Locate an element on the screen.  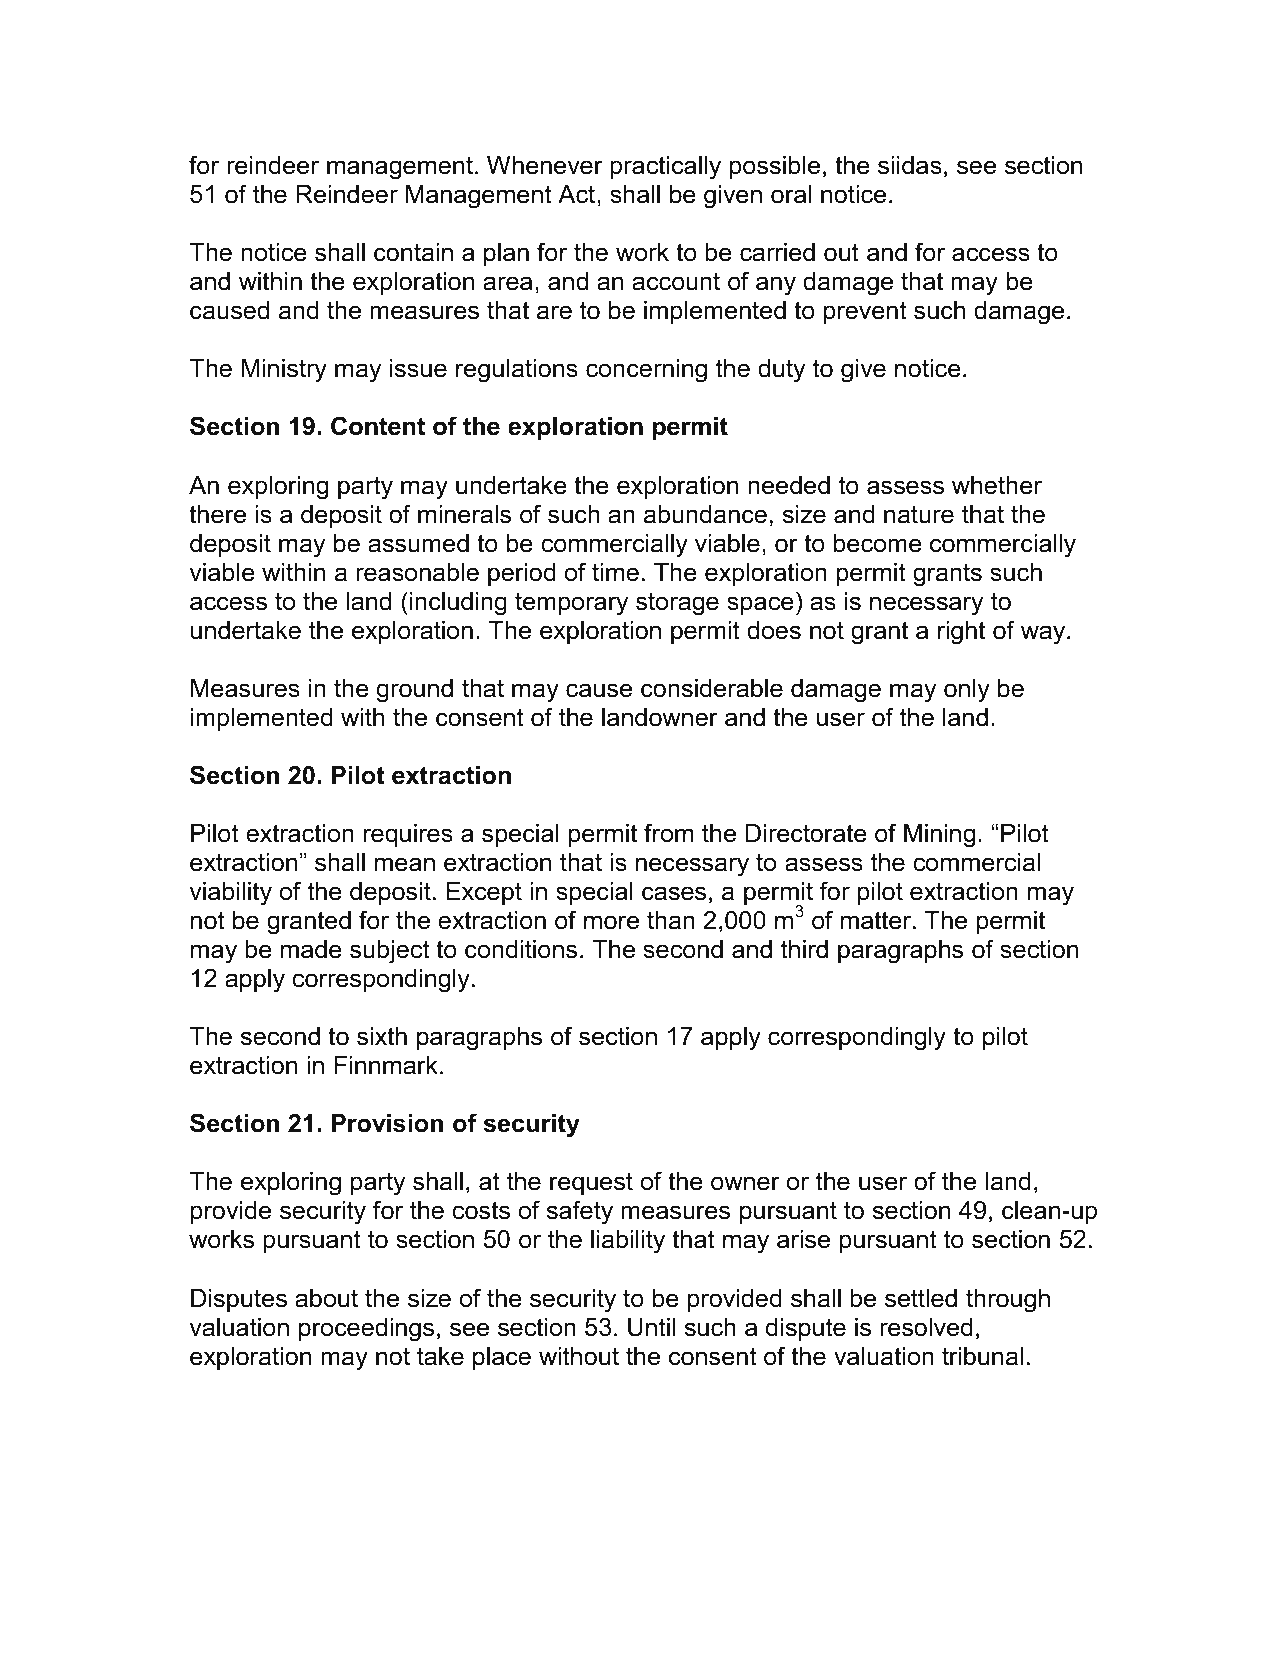
practically is located at coordinates (665, 168).
